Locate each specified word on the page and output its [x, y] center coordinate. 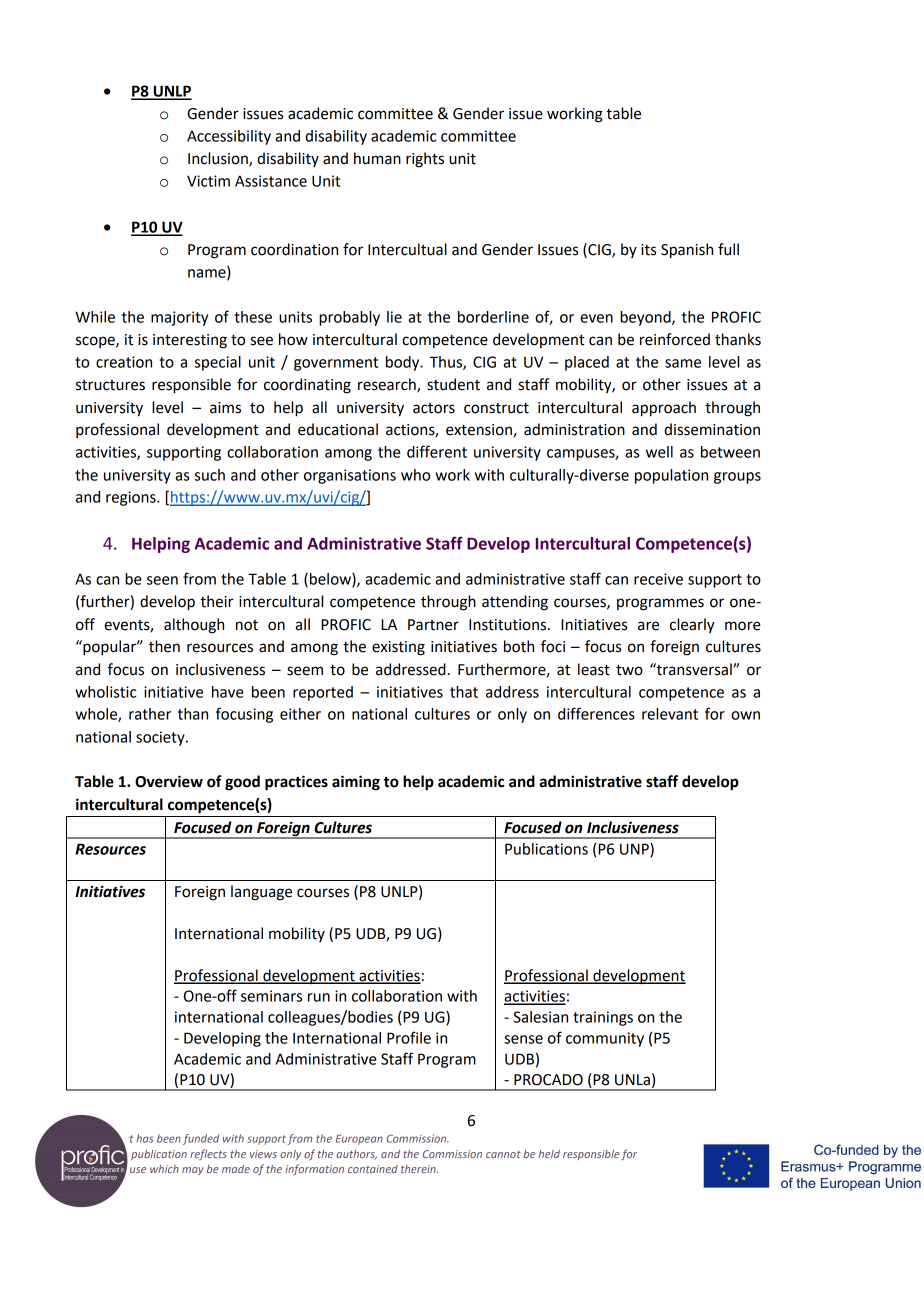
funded [201, 1139]
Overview [169, 781]
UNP [635, 850]
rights [425, 160]
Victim [208, 181]
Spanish [687, 251]
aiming [356, 783]
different [437, 451]
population [671, 476]
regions [132, 498]
